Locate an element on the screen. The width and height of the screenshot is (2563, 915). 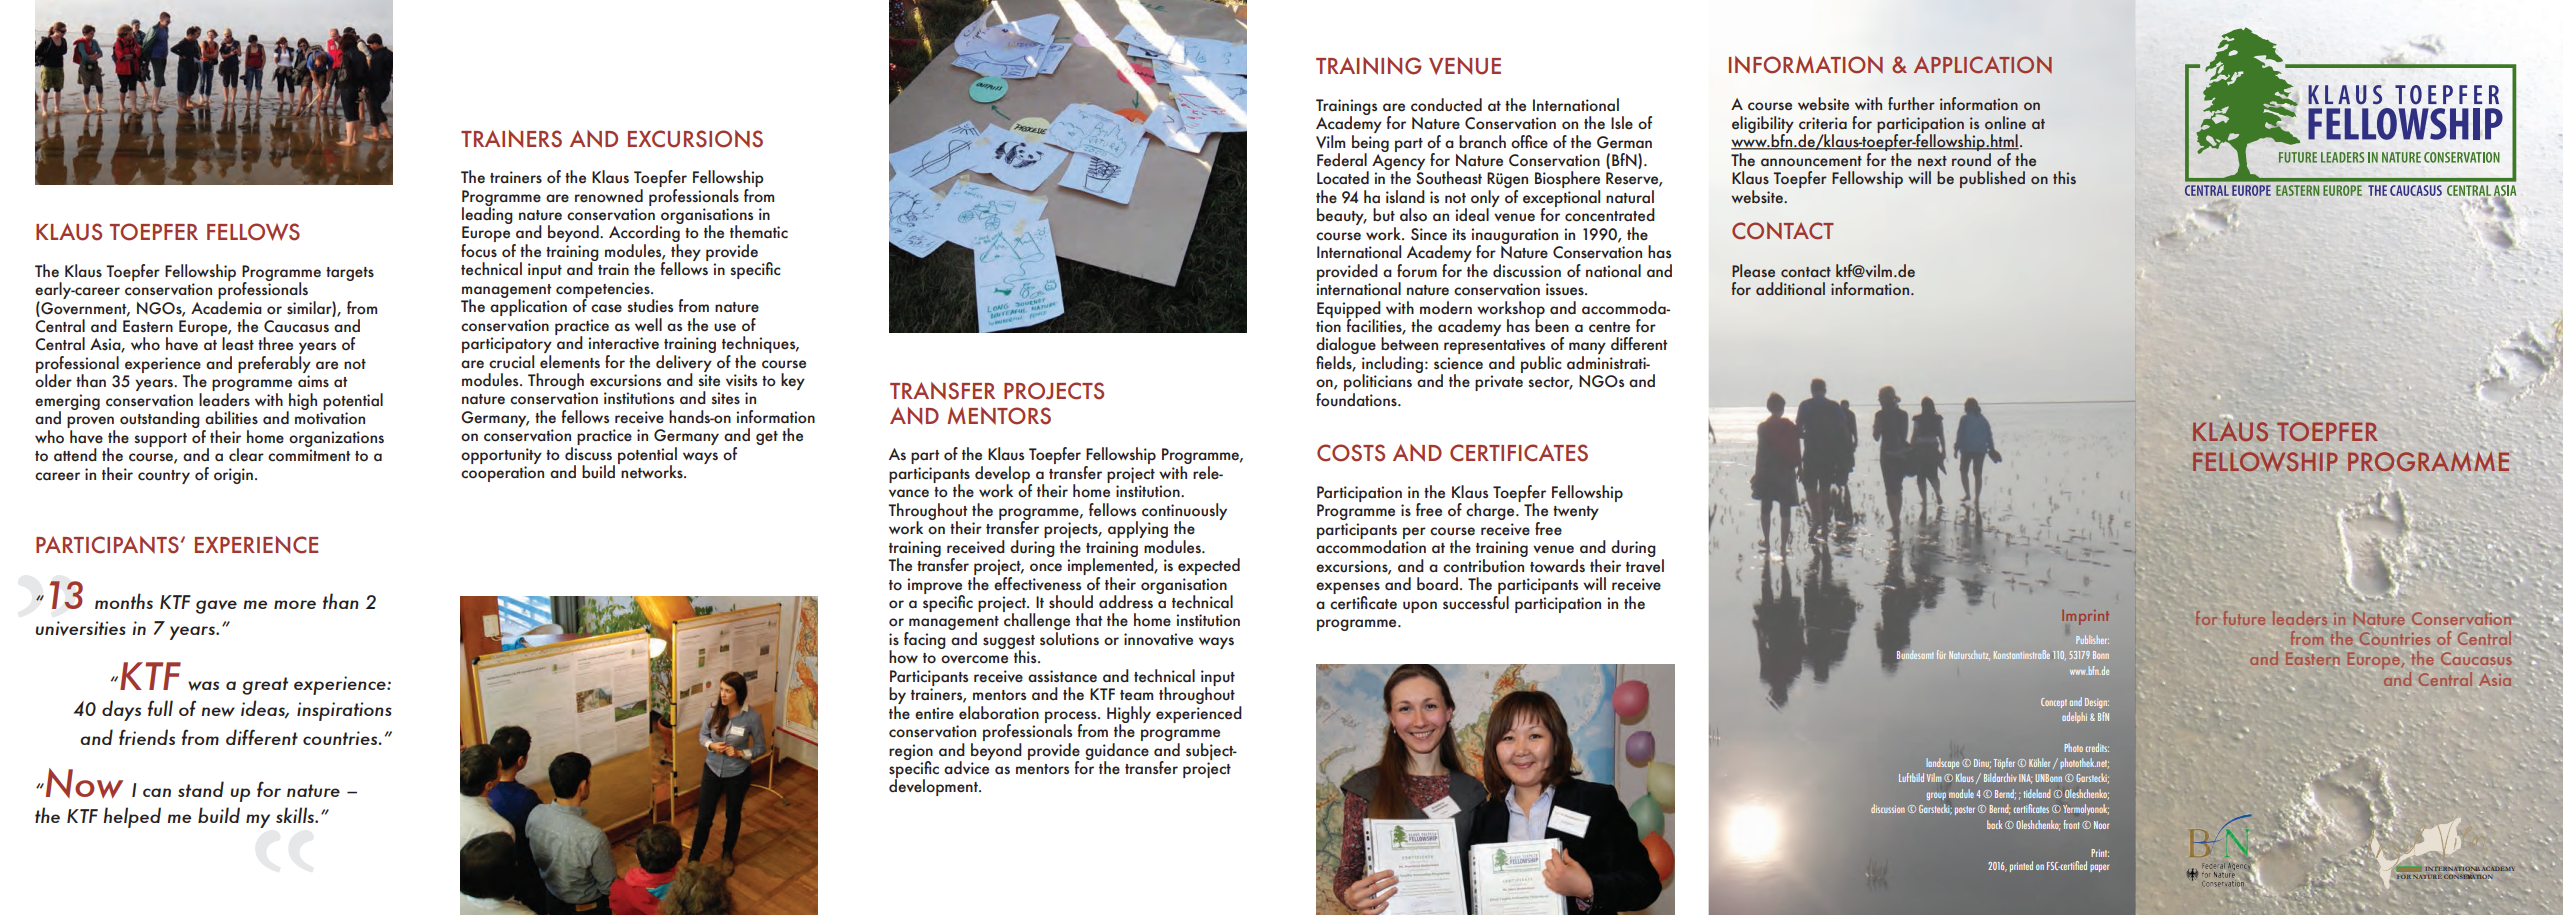
Academia is located at coordinates (226, 306).
